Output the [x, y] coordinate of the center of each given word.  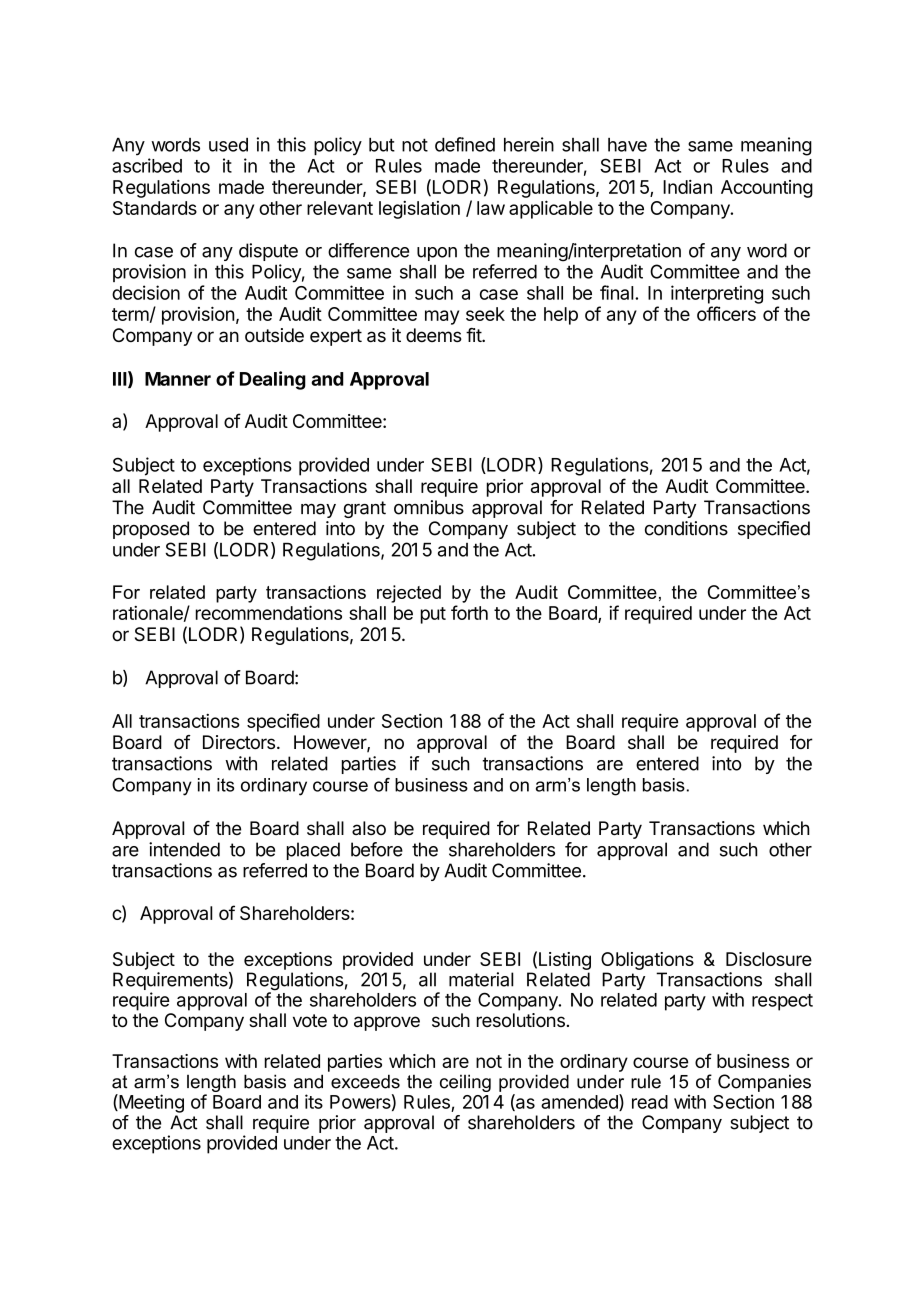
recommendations [269, 612]
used [228, 145]
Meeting [150, 1103]
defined [465, 144]
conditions [686, 528]
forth [469, 612]
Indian [687, 187]
